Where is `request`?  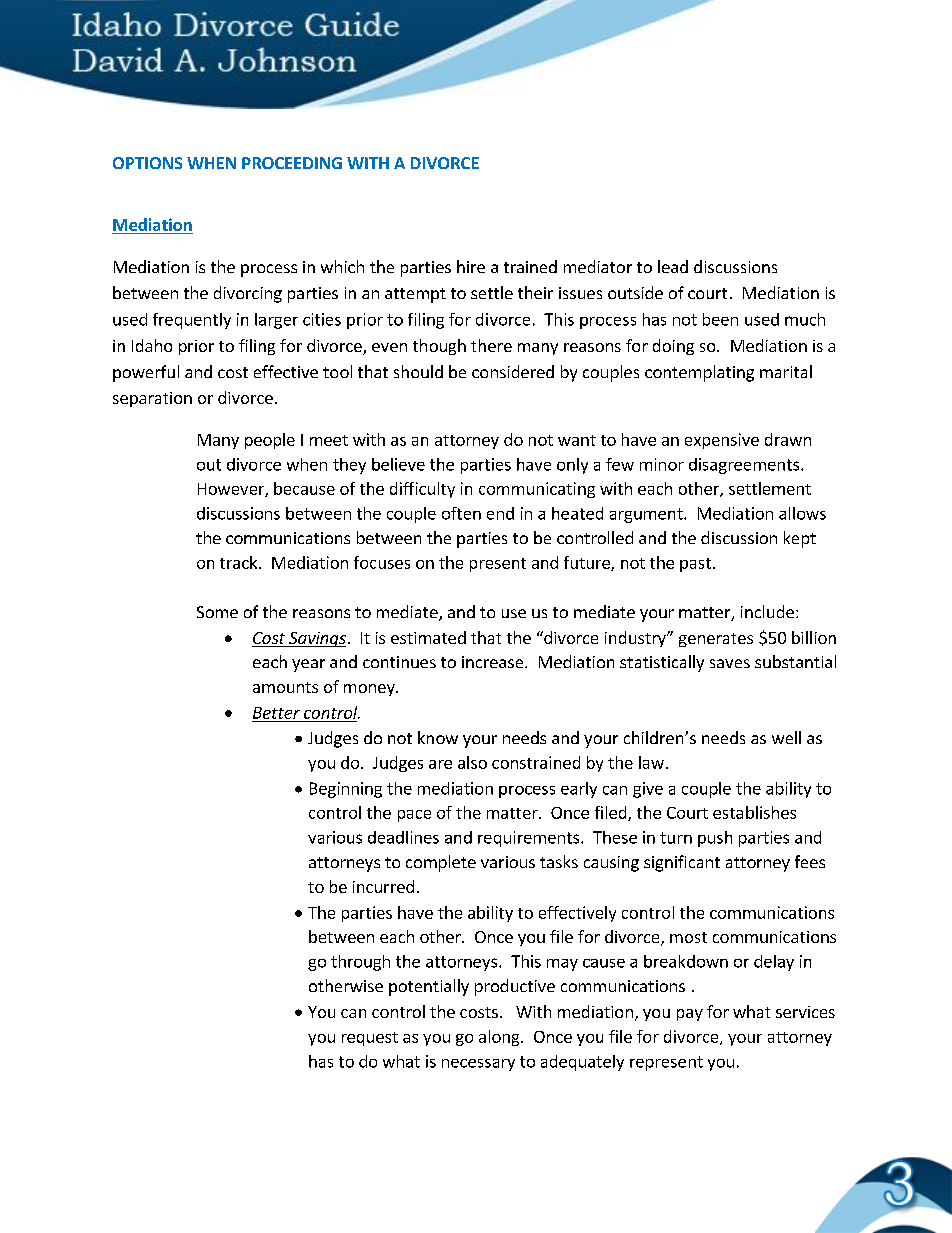 request is located at coordinates (370, 1039).
